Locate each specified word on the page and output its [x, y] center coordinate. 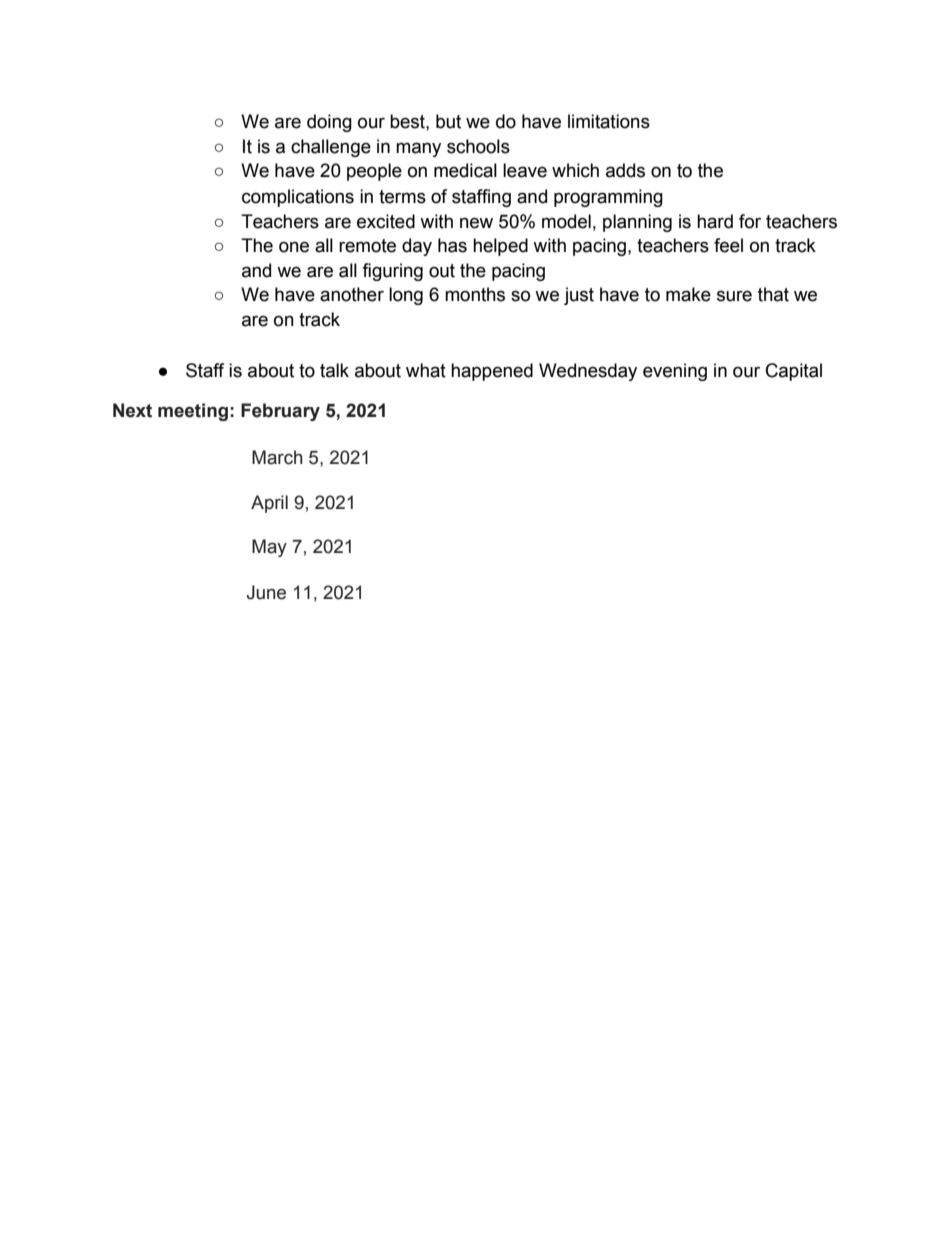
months [475, 294]
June [266, 592]
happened [492, 372]
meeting [193, 412]
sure [734, 296]
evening [675, 372]
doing [329, 123]
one [294, 247]
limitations [609, 121]
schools [478, 146]
